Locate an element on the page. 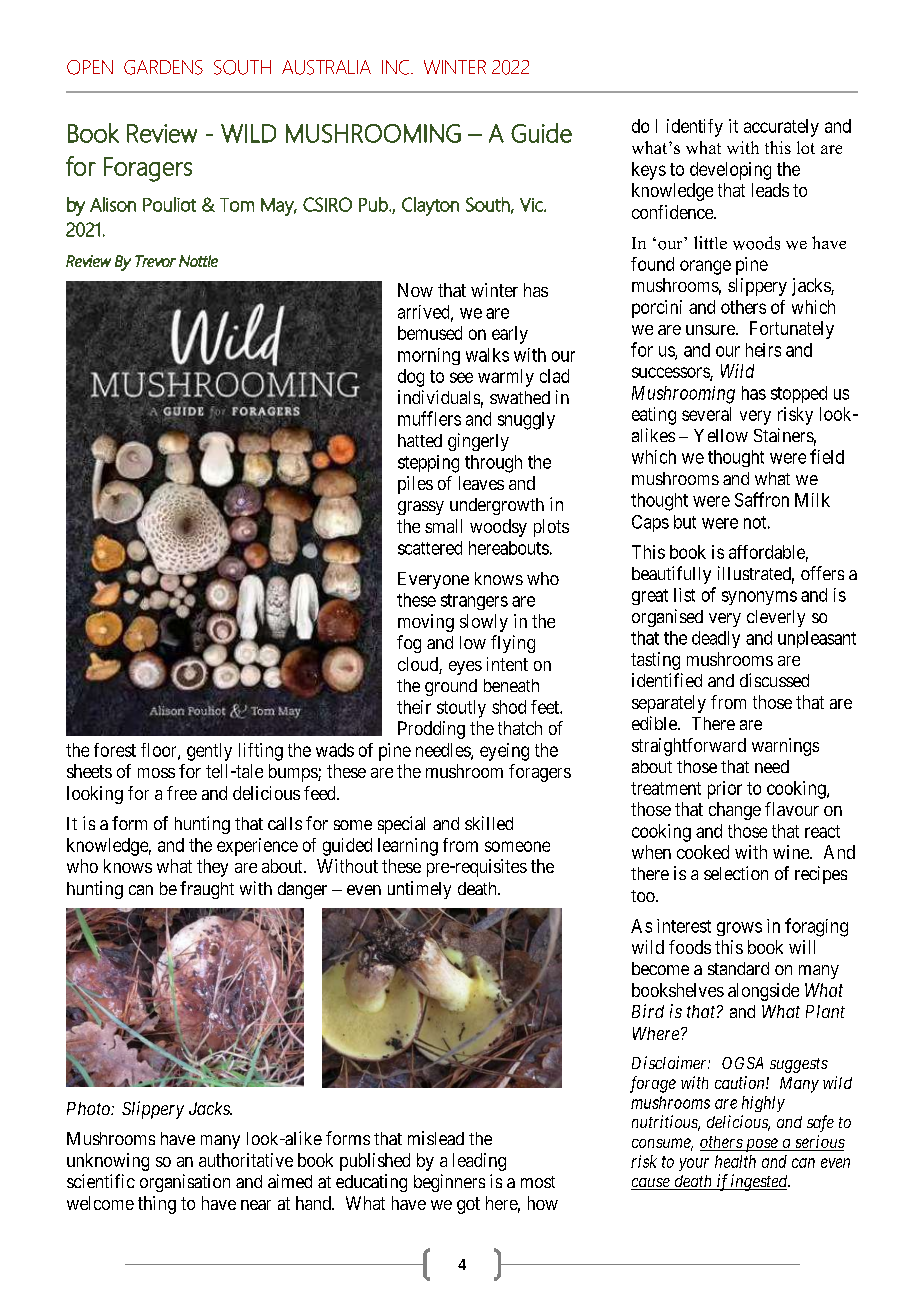 The height and width of the document is (1308, 924). fraught is located at coordinates (207, 890).
